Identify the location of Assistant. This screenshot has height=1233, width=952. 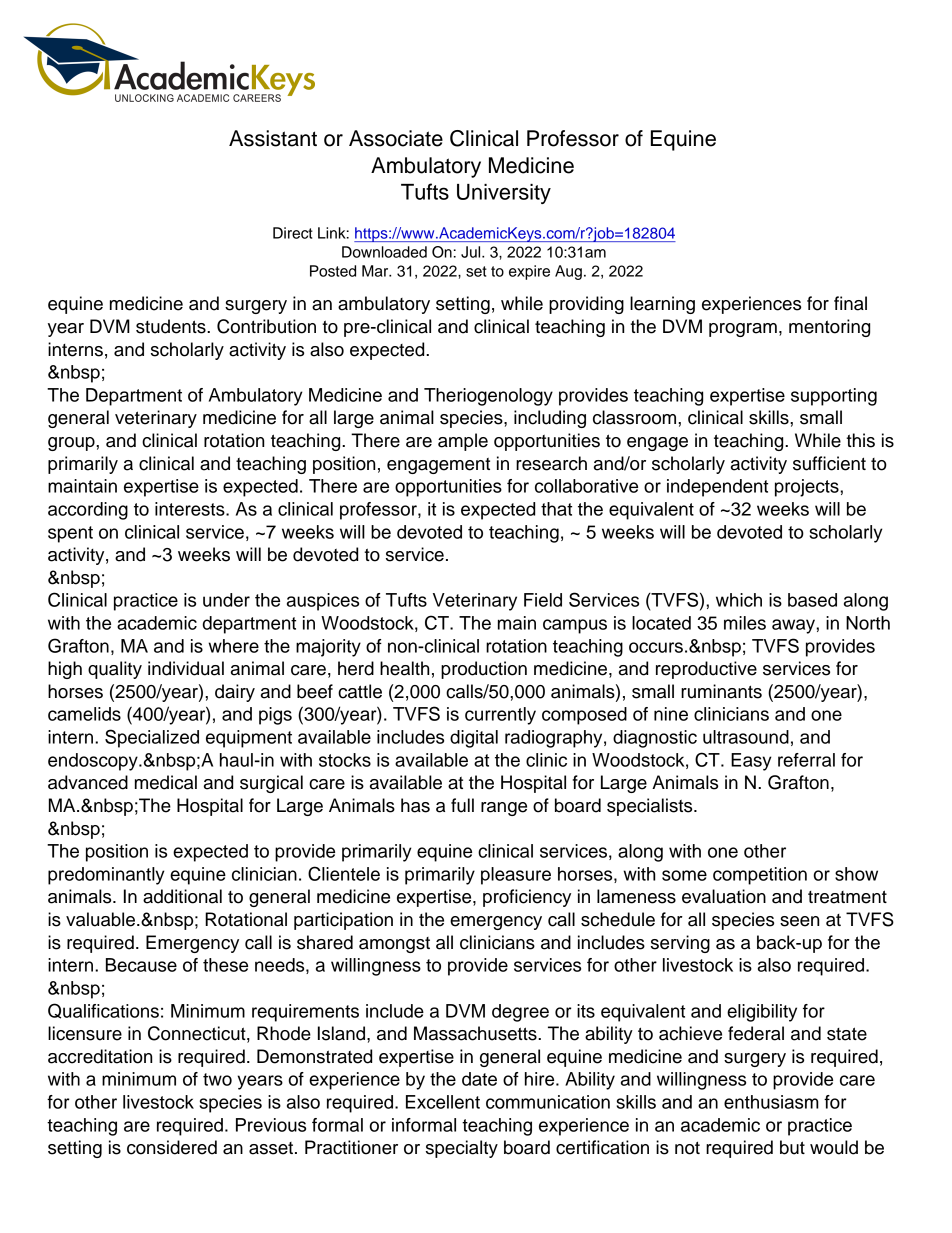
(273, 138).
